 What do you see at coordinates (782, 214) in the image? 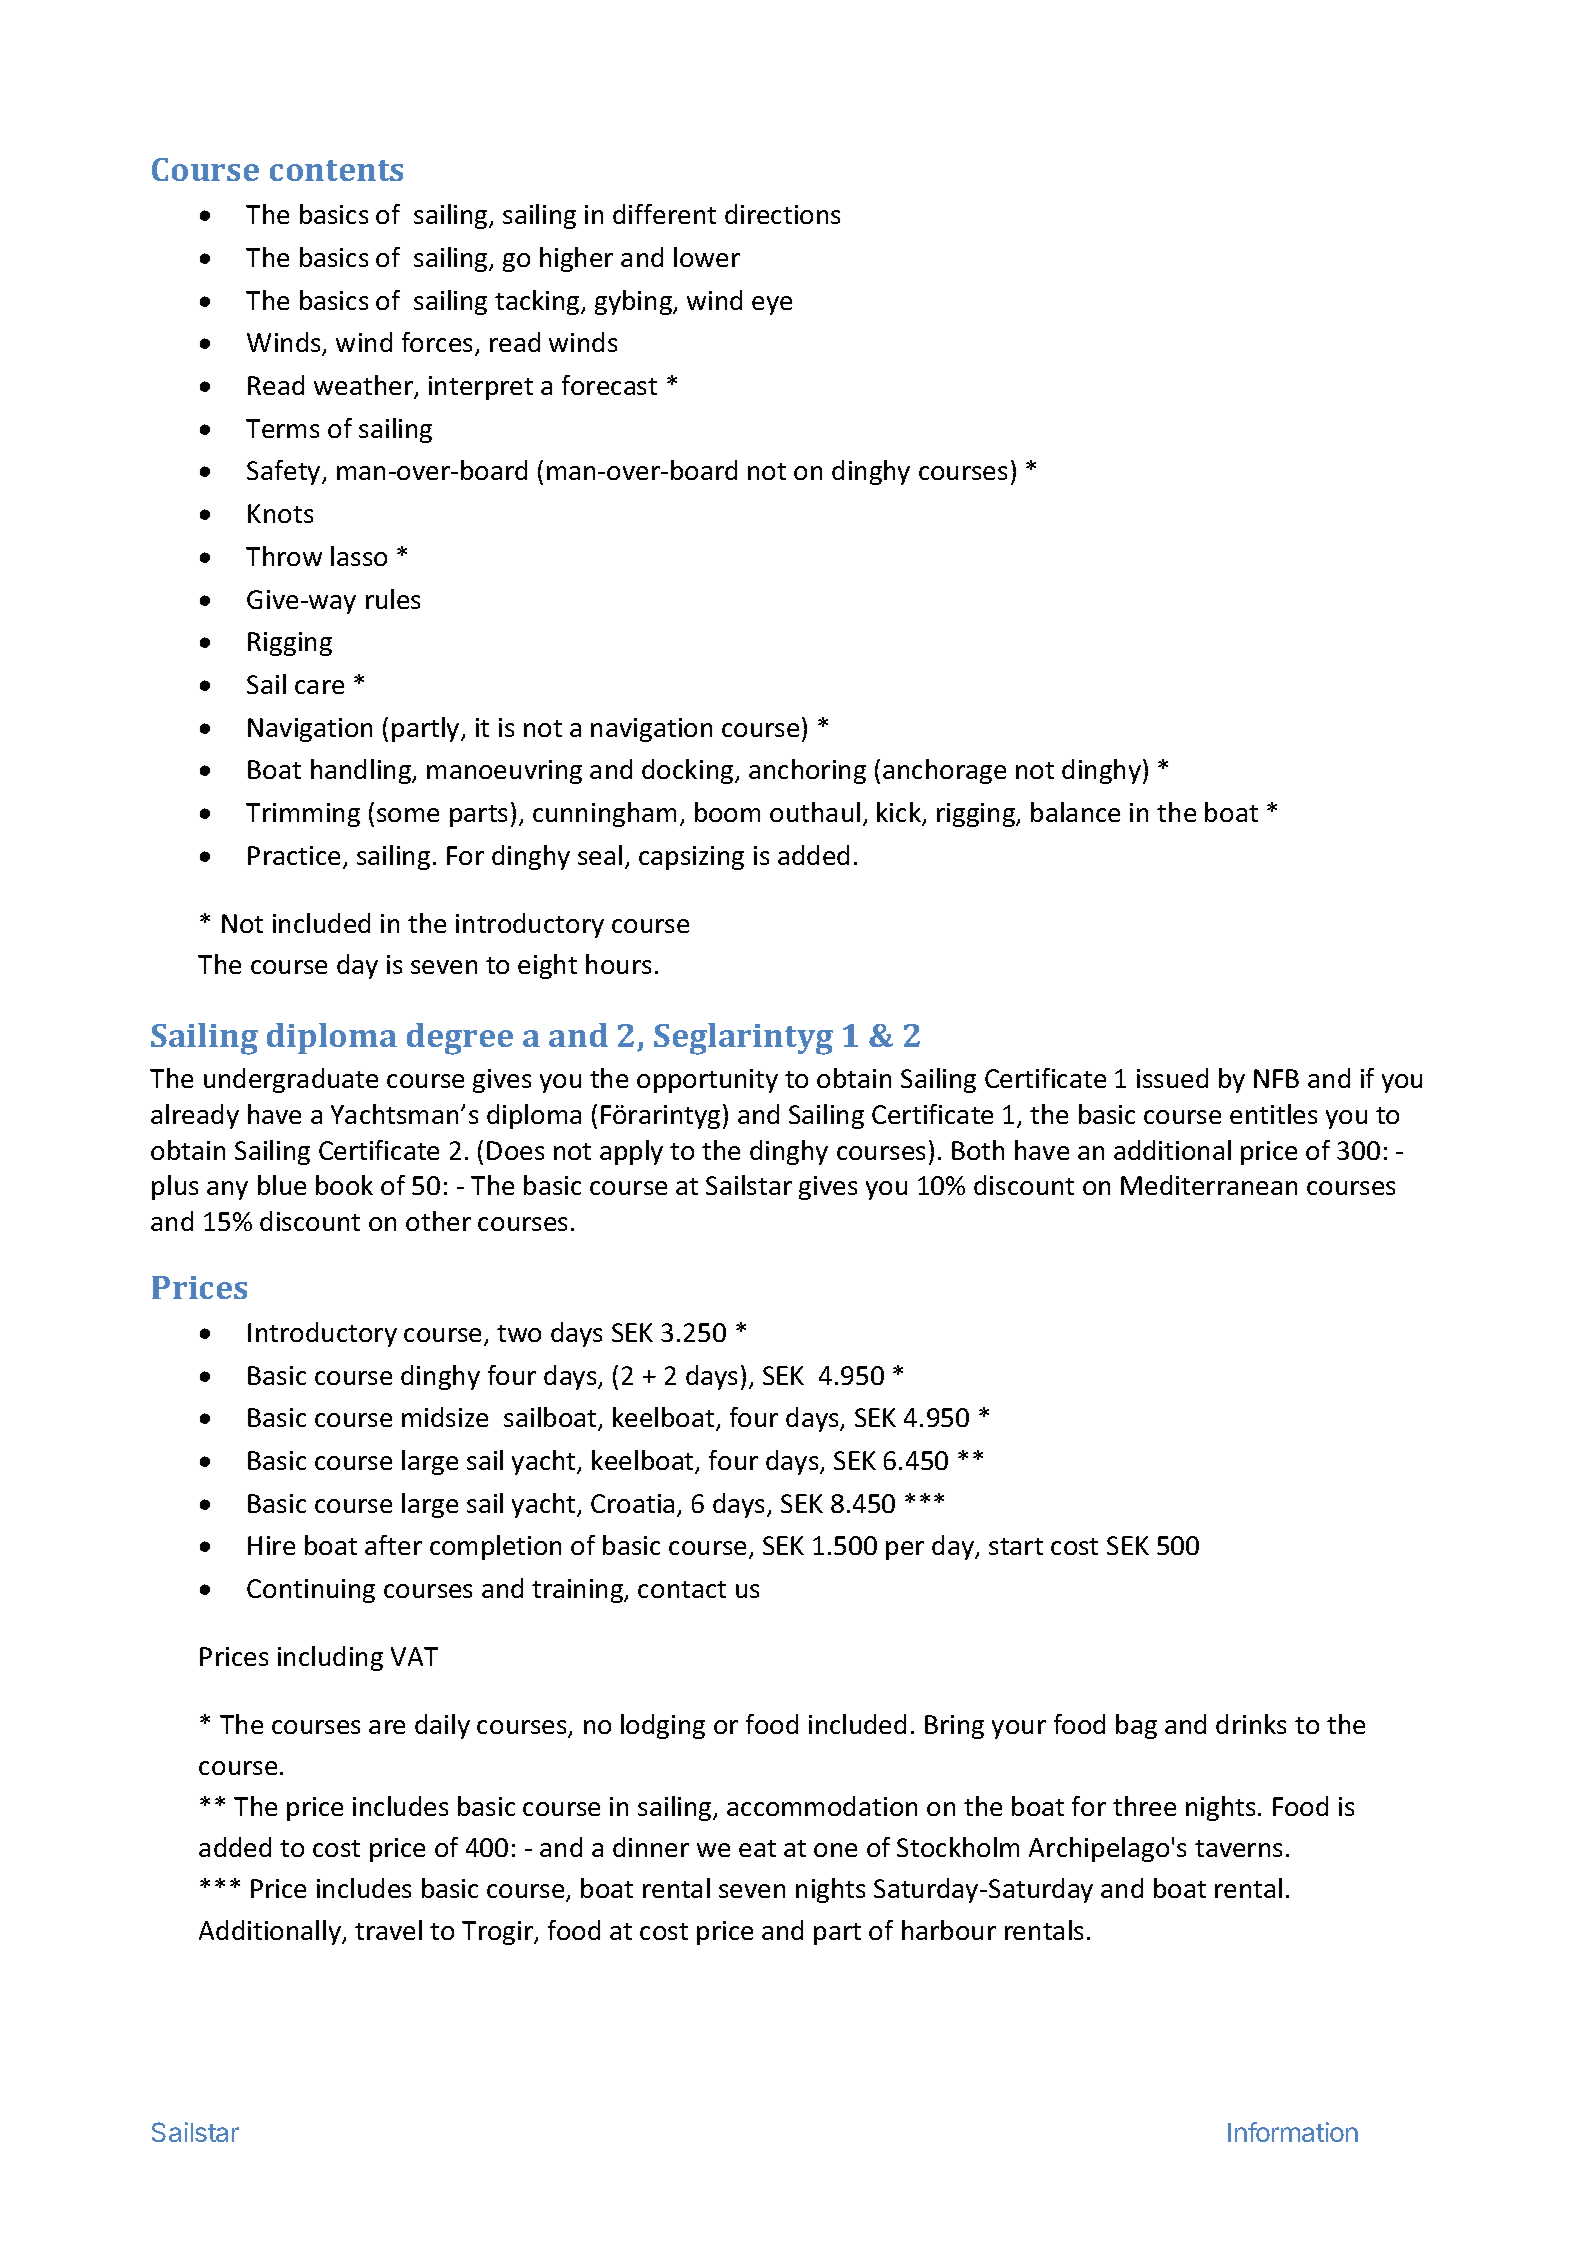
I see `directions` at bounding box center [782, 214].
